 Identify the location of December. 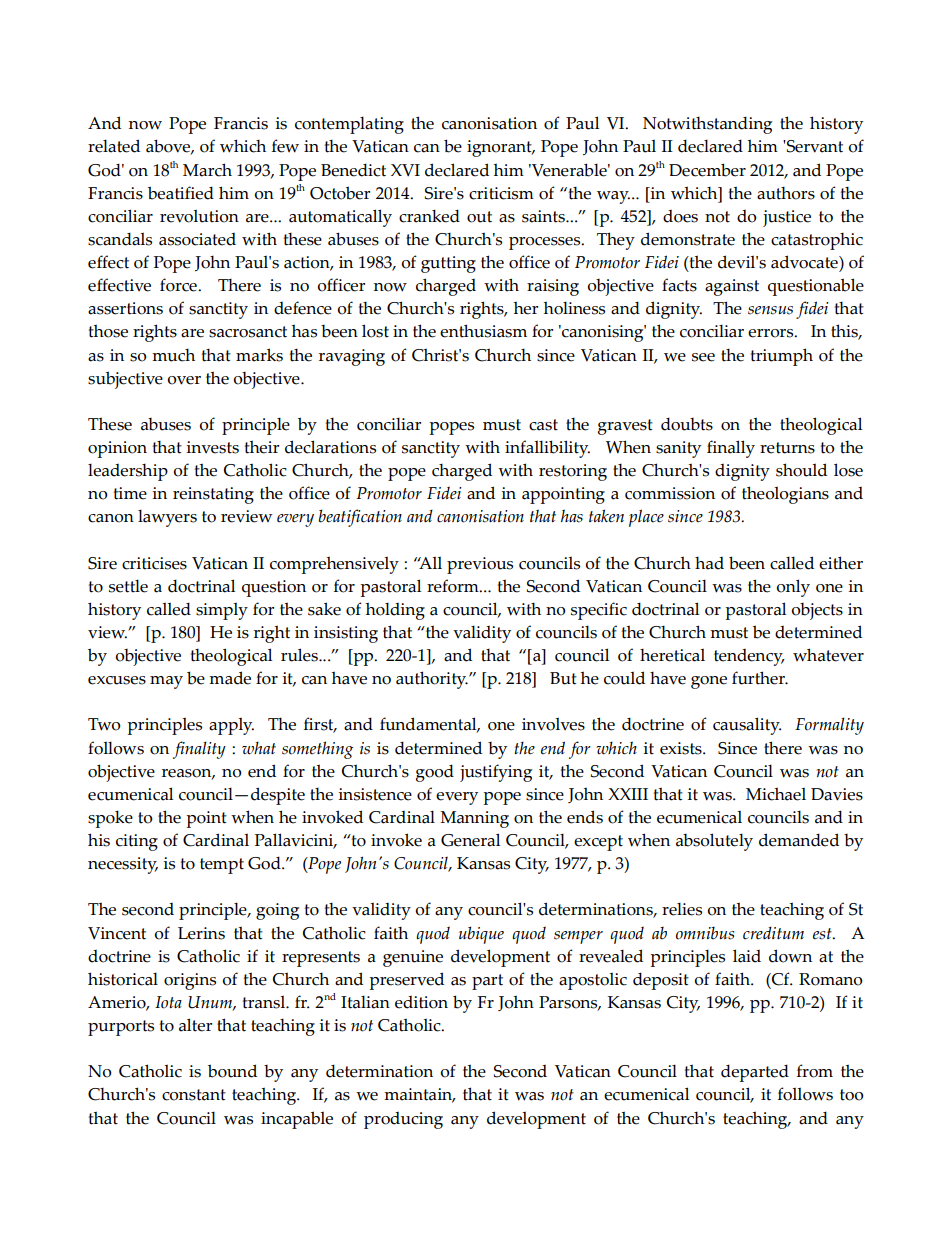
(707, 170).
